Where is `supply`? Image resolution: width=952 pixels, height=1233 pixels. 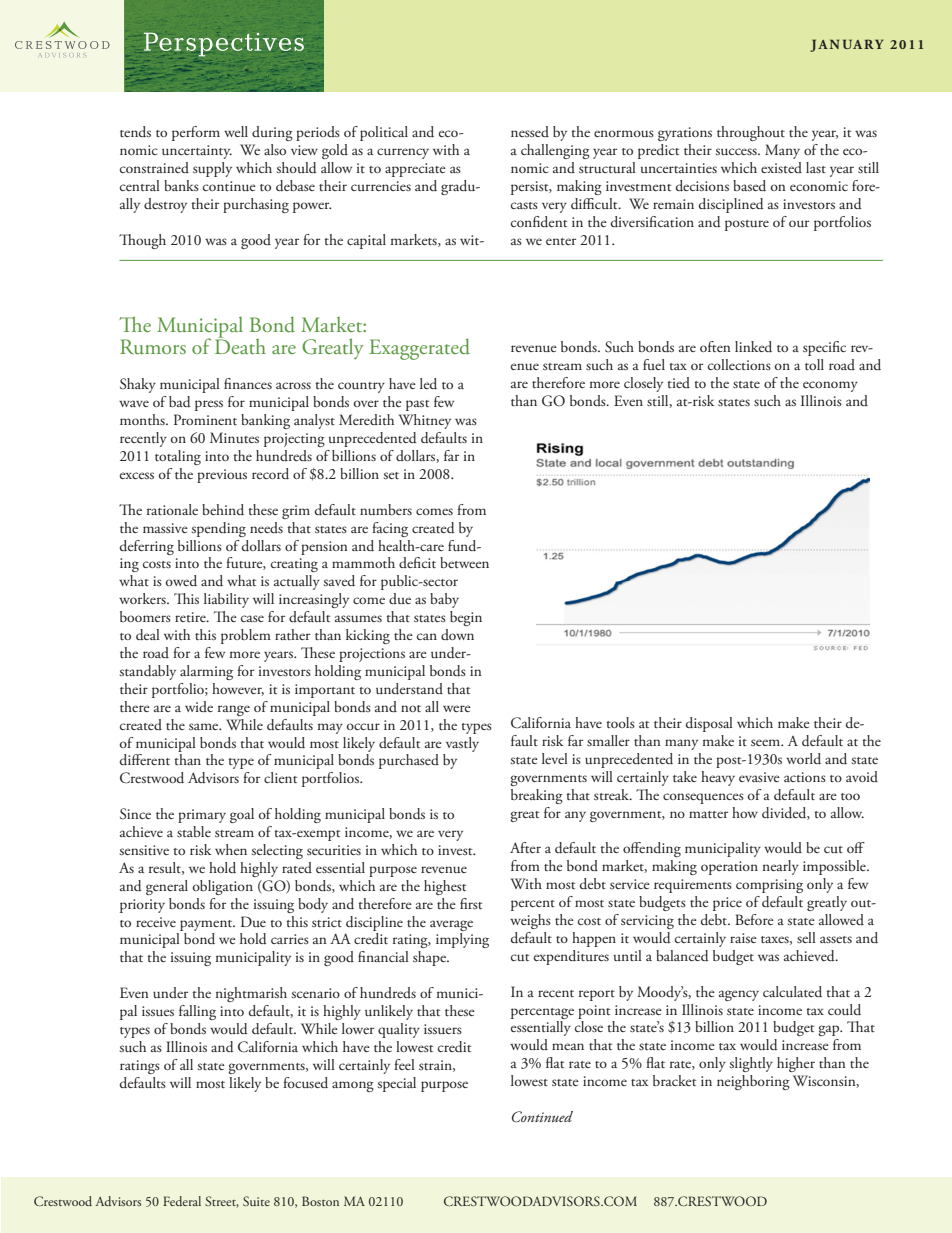 supply is located at coordinates (212, 169).
